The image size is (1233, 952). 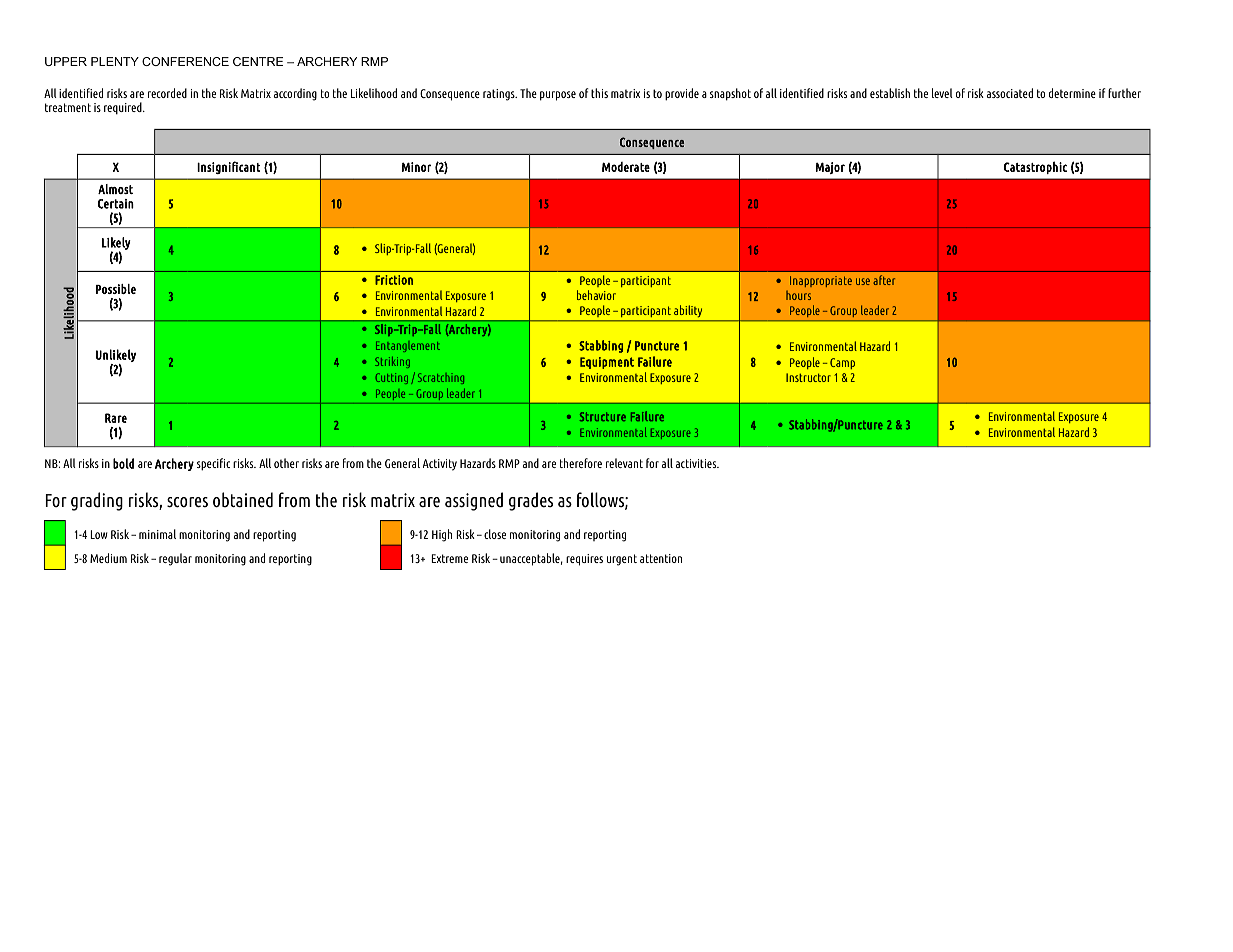 What do you see at coordinates (596, 295) in the screenshot?
I see `behavior` at bounding box center [596, 295].
